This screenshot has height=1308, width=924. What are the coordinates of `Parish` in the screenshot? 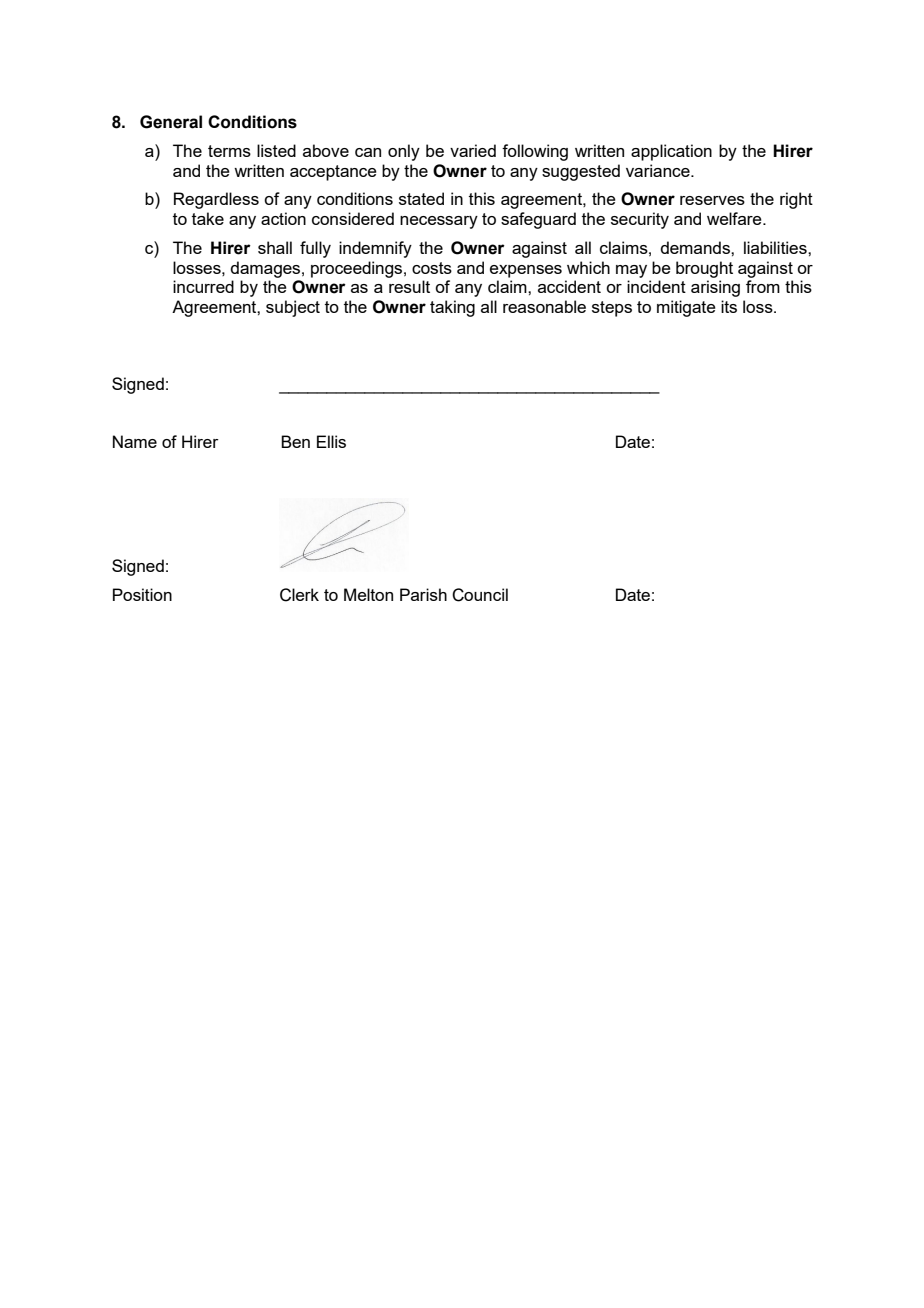 It's located at (423, 594).
